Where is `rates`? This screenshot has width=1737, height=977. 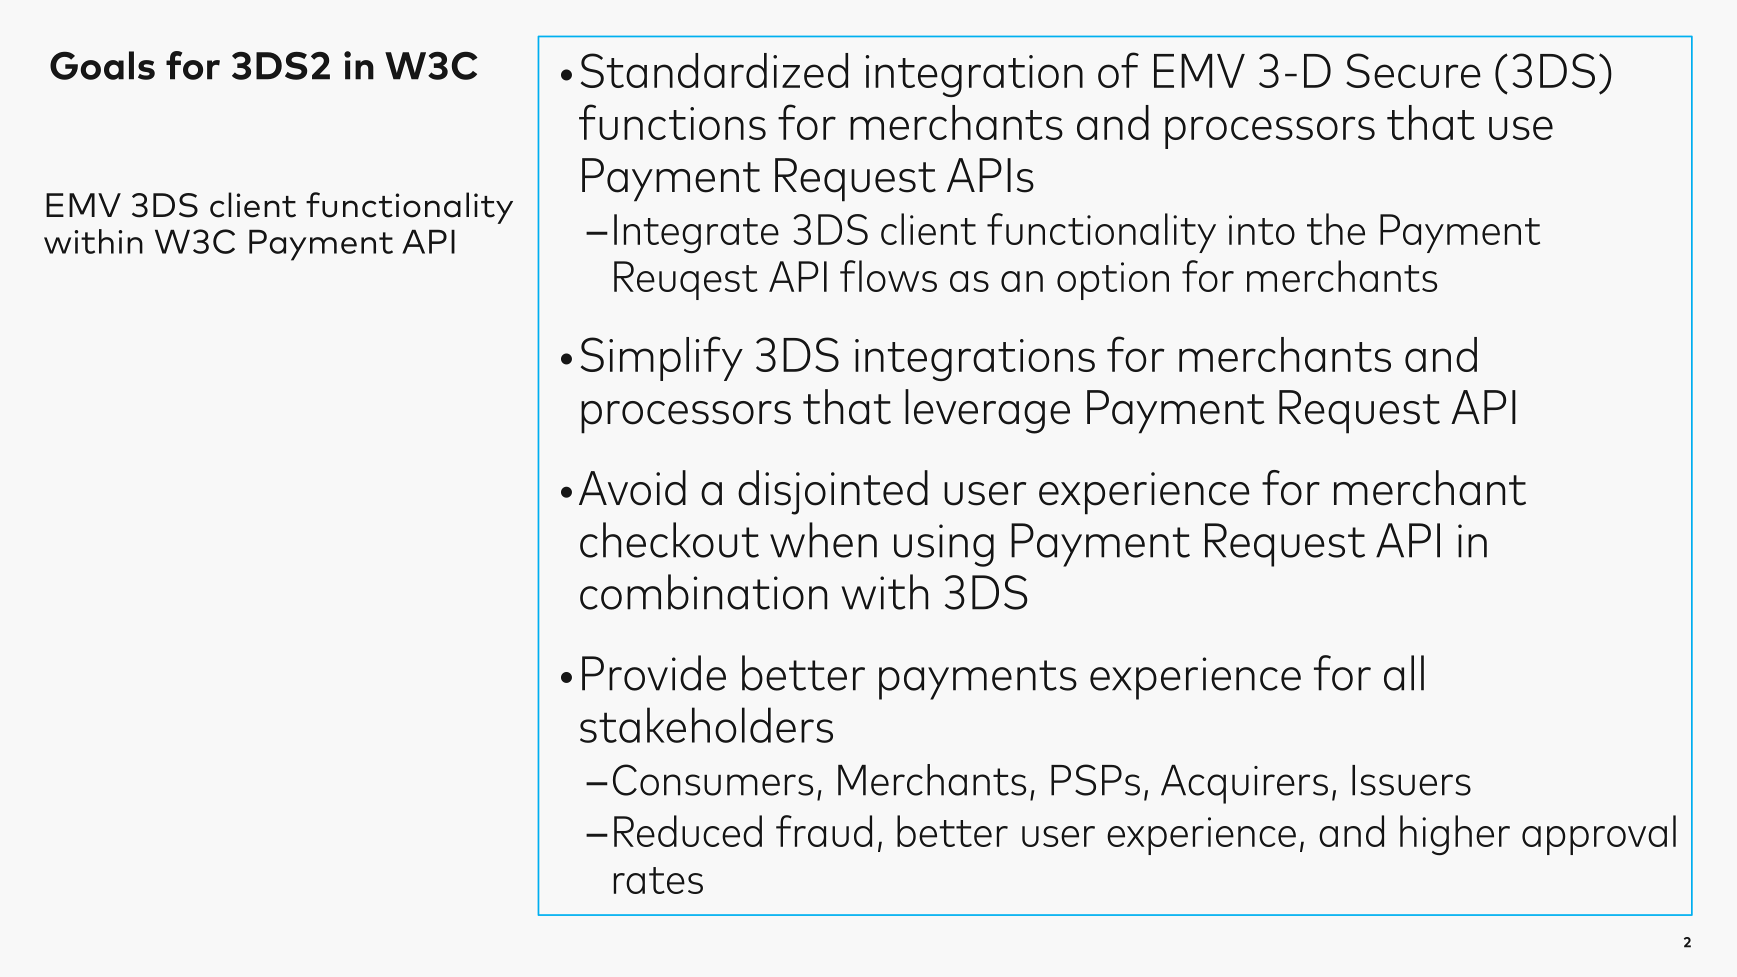 rates is located at coordinates (658, 880).
